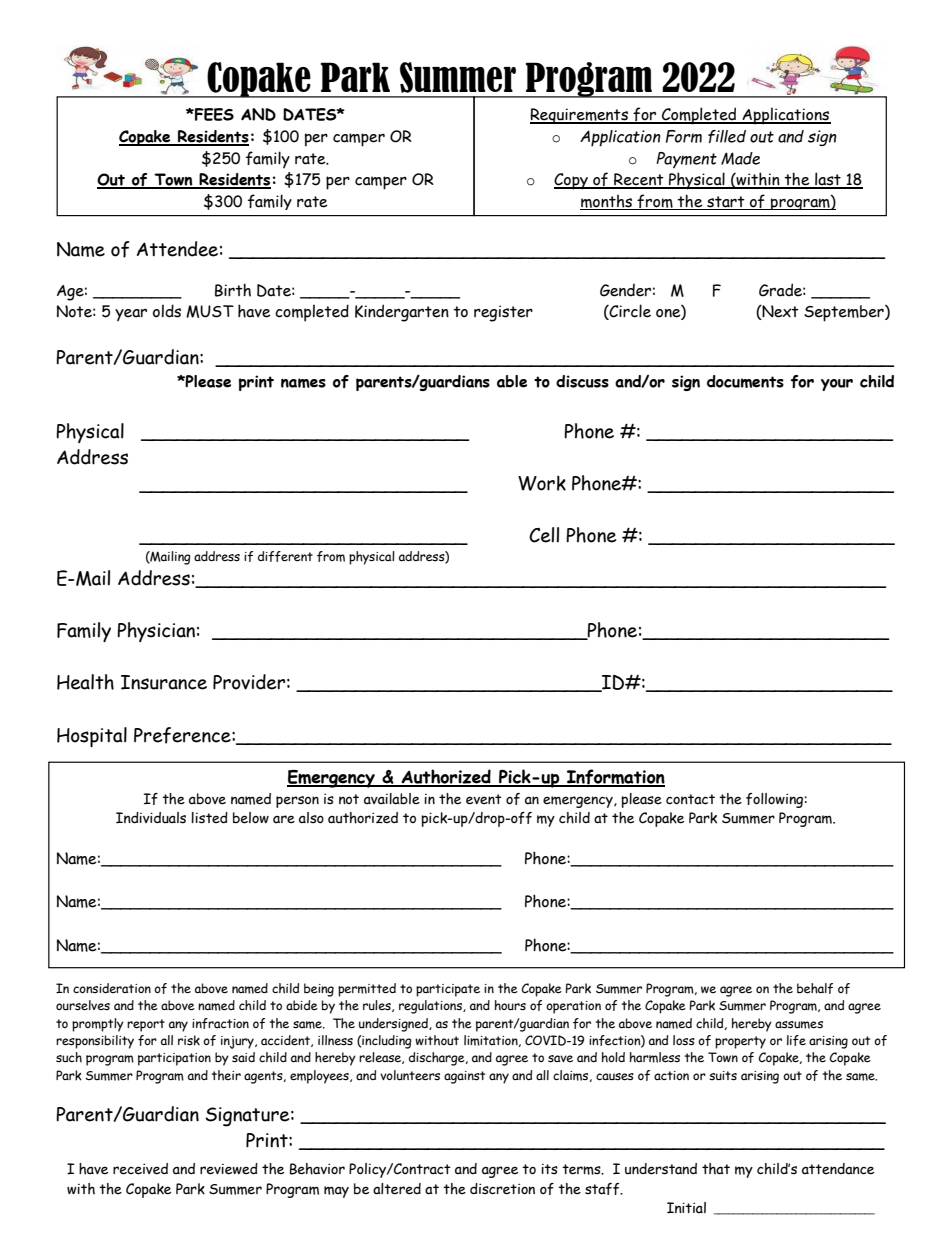  I want to click on Work, so click(542, 483).
